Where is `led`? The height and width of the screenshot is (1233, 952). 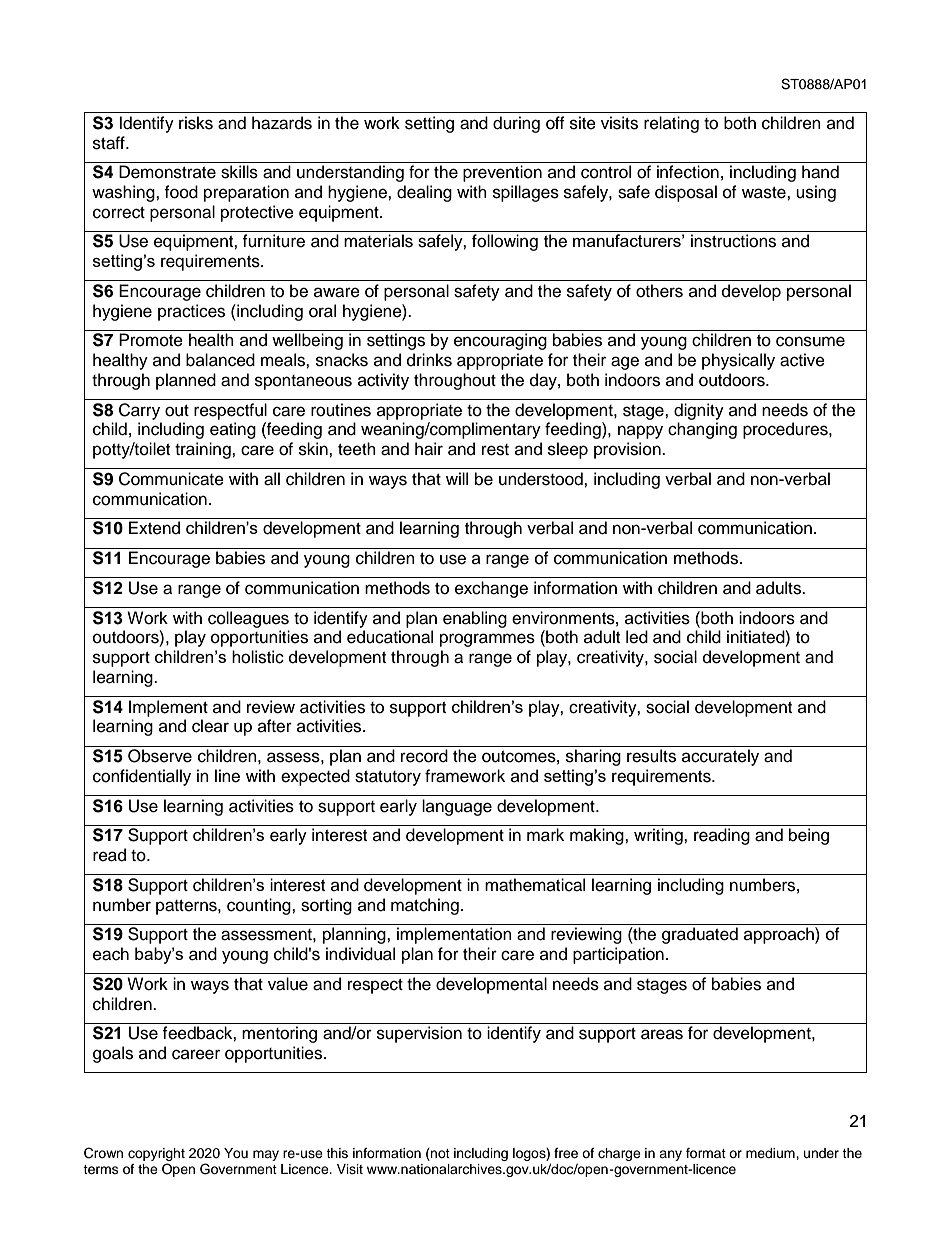
led is located at coordinates (637, 637).
